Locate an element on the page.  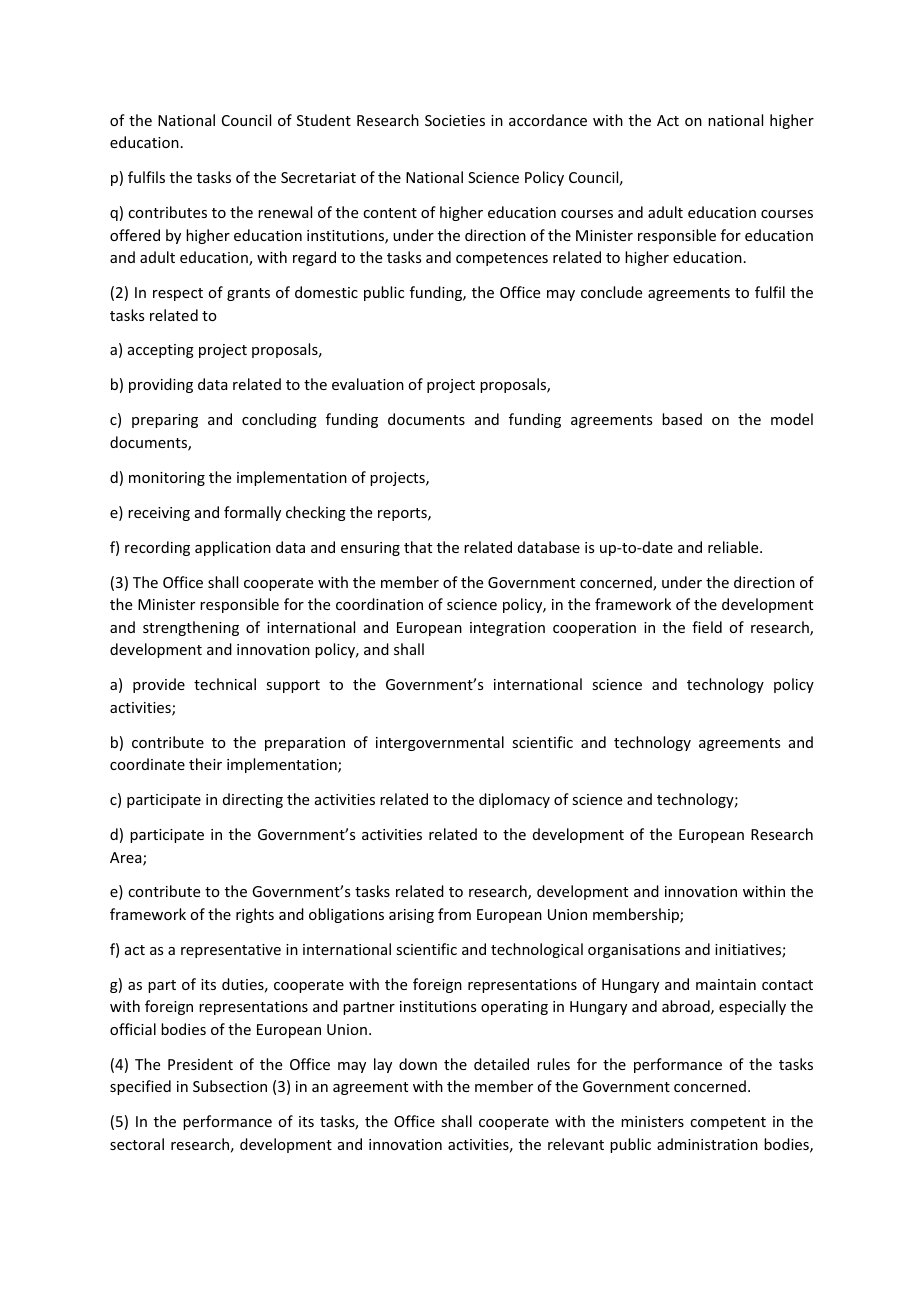
diplomacy is located at coordinates (514, 800).
